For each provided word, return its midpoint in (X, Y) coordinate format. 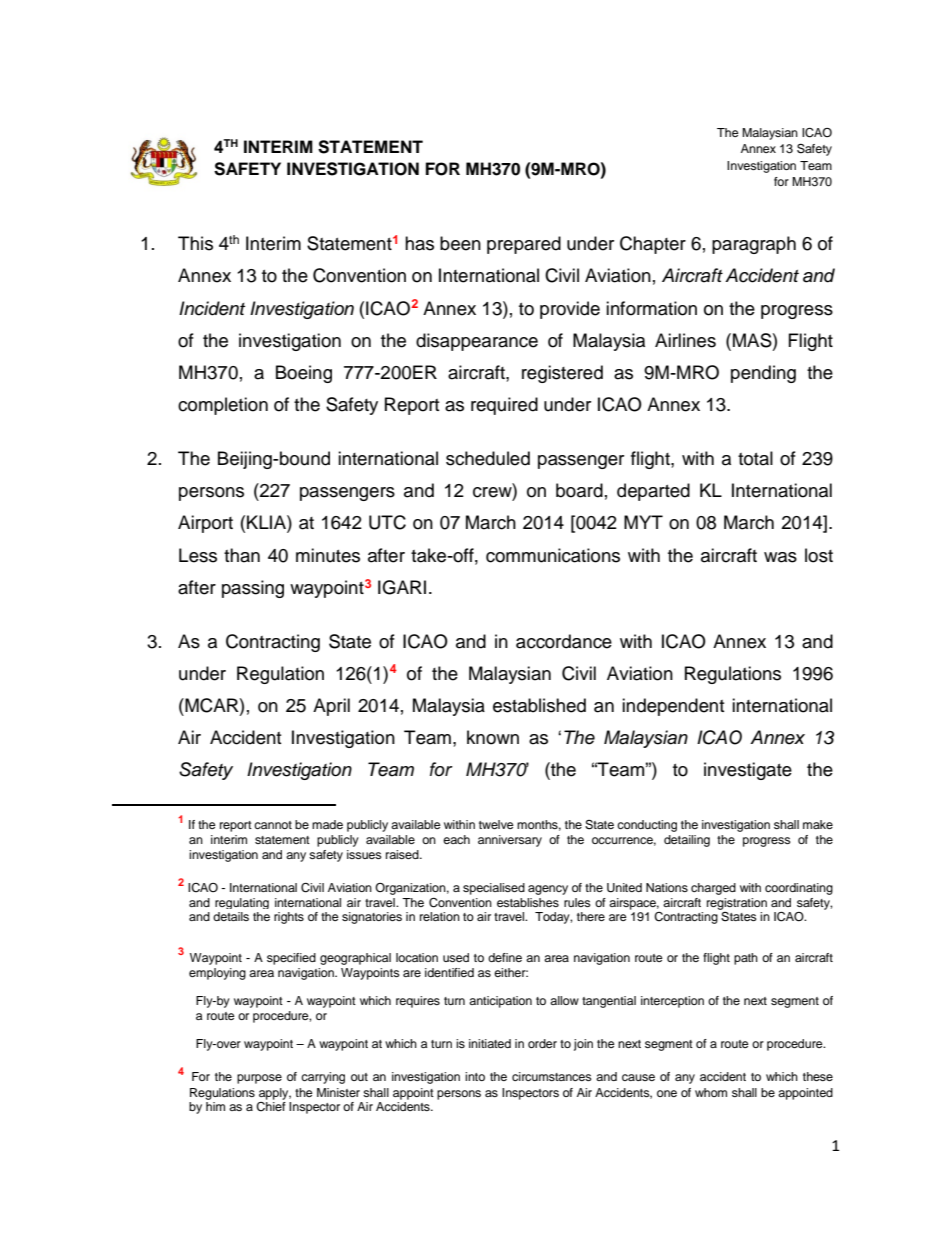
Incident (212, 308)
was (780, 557)
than (242, 555)
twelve (496, 824)
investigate (748, 771)
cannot (273, 825)
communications (553, 555)
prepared (524, 245)
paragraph (754, 245)
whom (711, 1092)
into (475, 1076)
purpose (259, 1079)
